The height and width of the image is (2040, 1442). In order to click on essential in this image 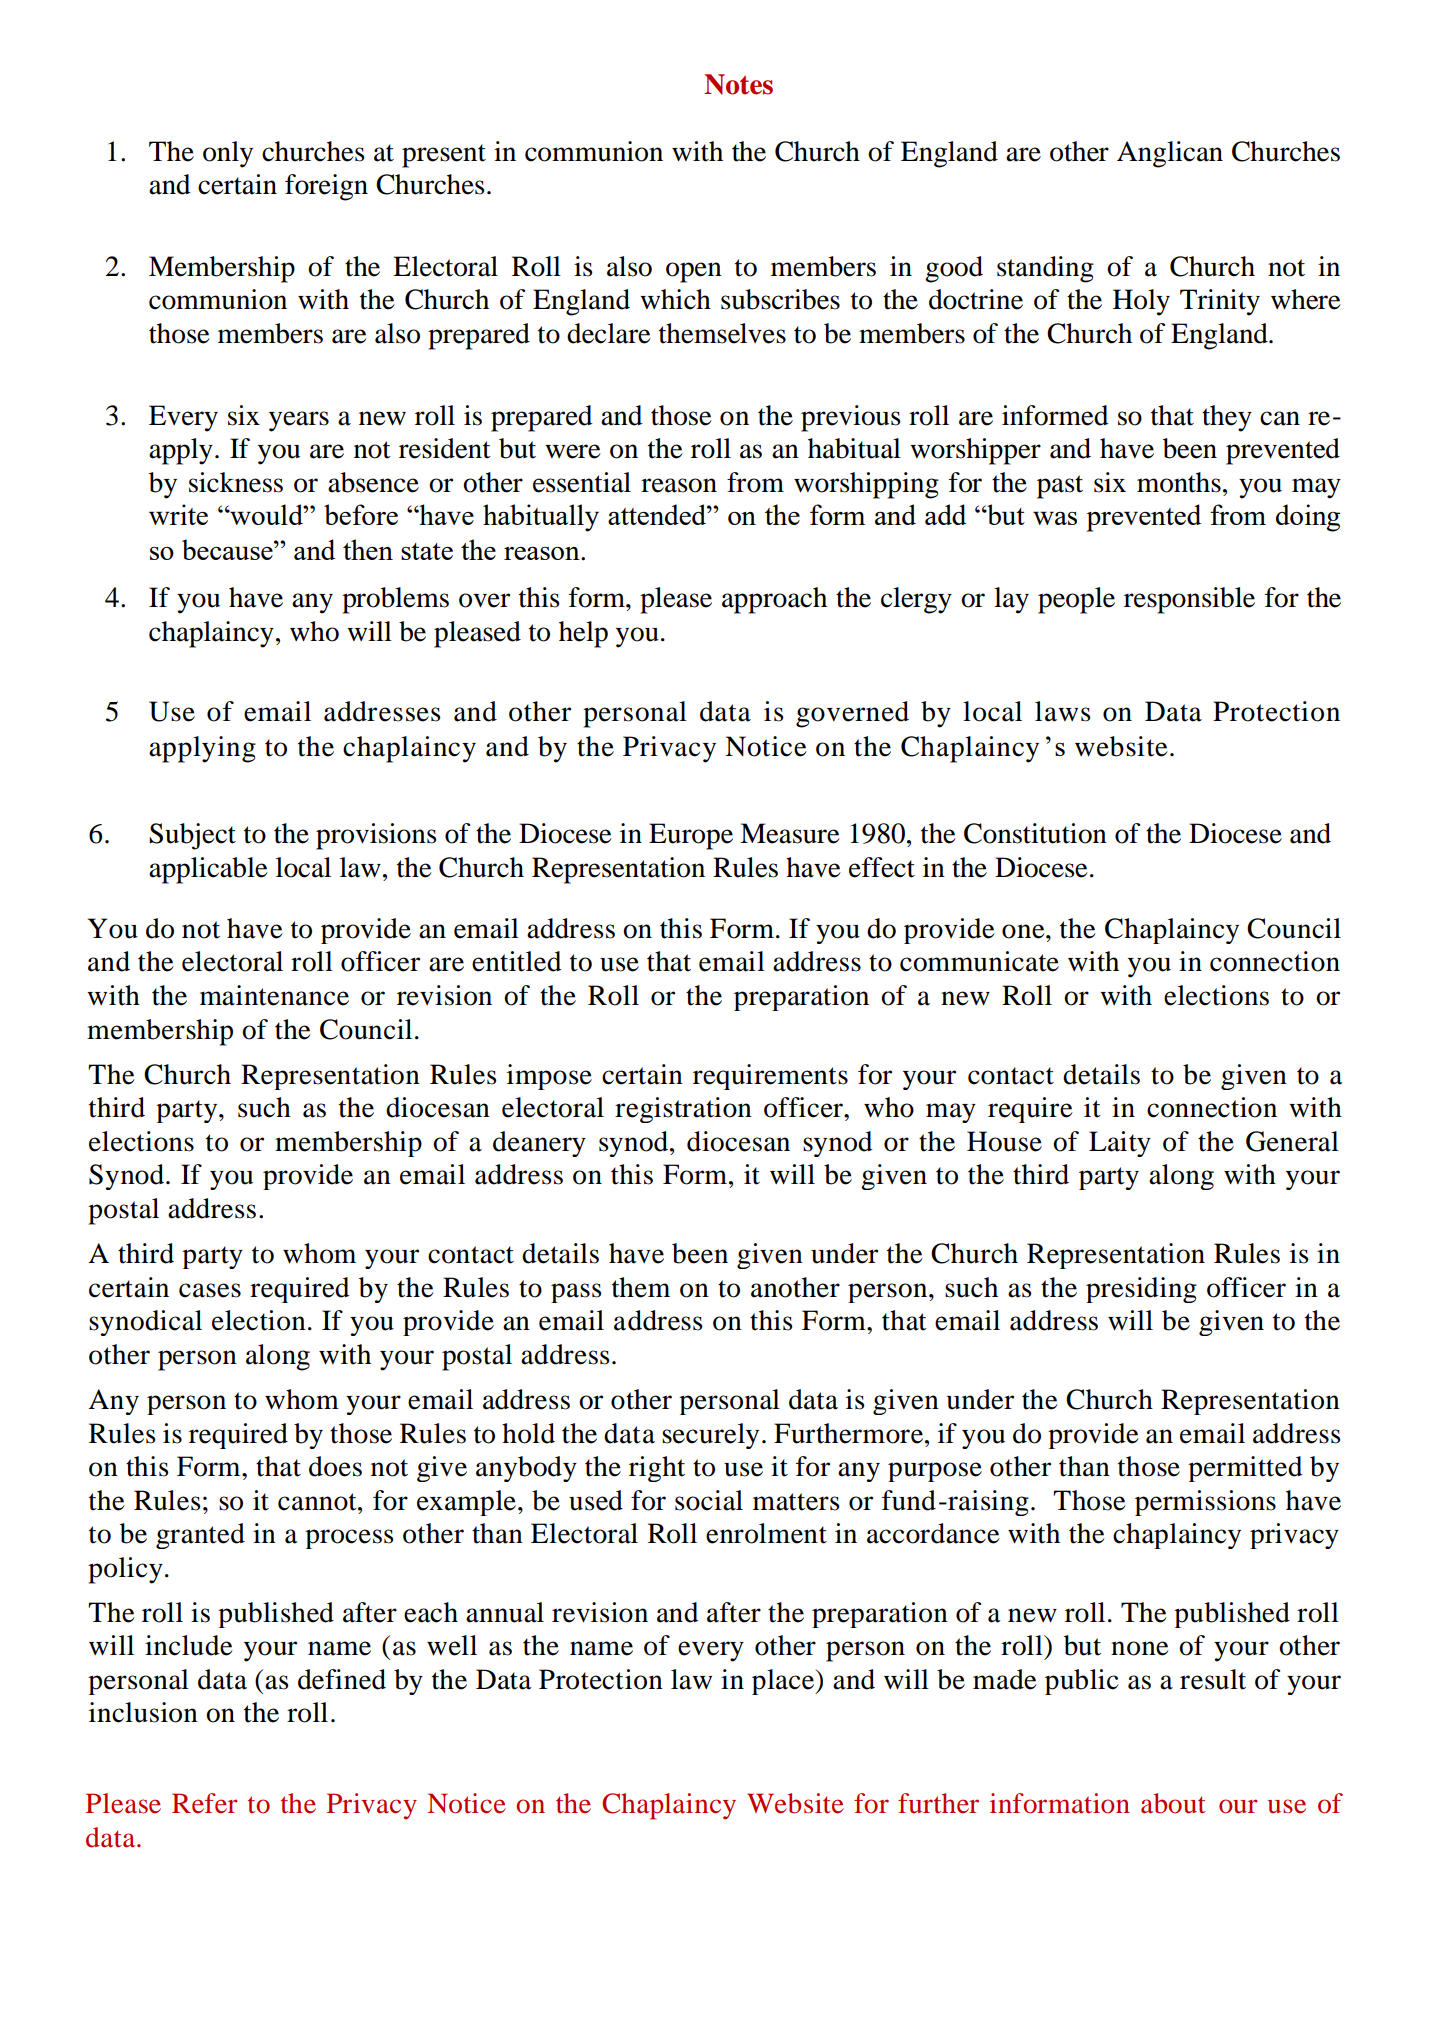, I will do `click(582, 482)`.
